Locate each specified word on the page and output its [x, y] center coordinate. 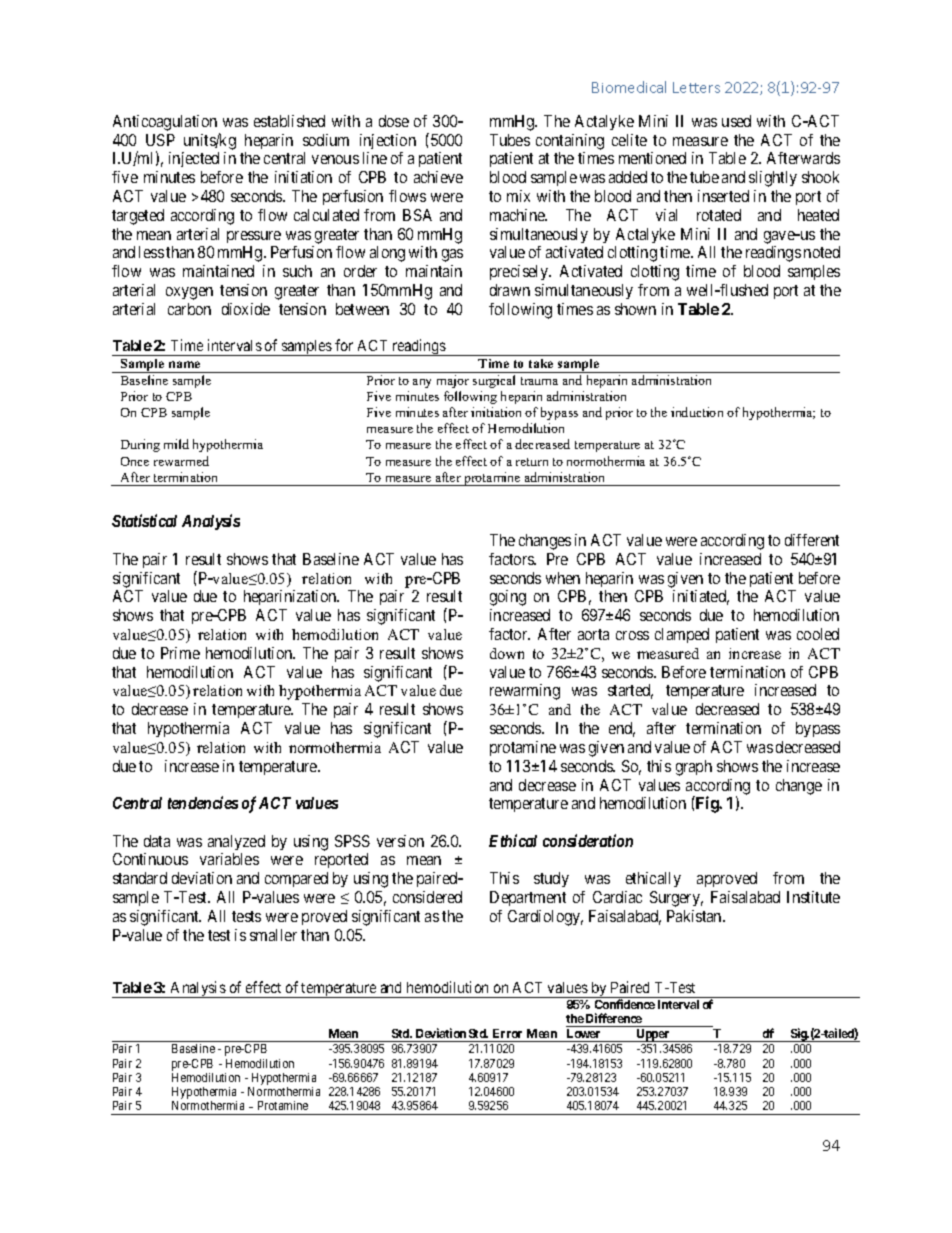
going [508, 598]
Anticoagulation [165, 123]
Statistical [144, 520]
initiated [701, 597]
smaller [273, 935]
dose [394, 121]
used [736, 121]
